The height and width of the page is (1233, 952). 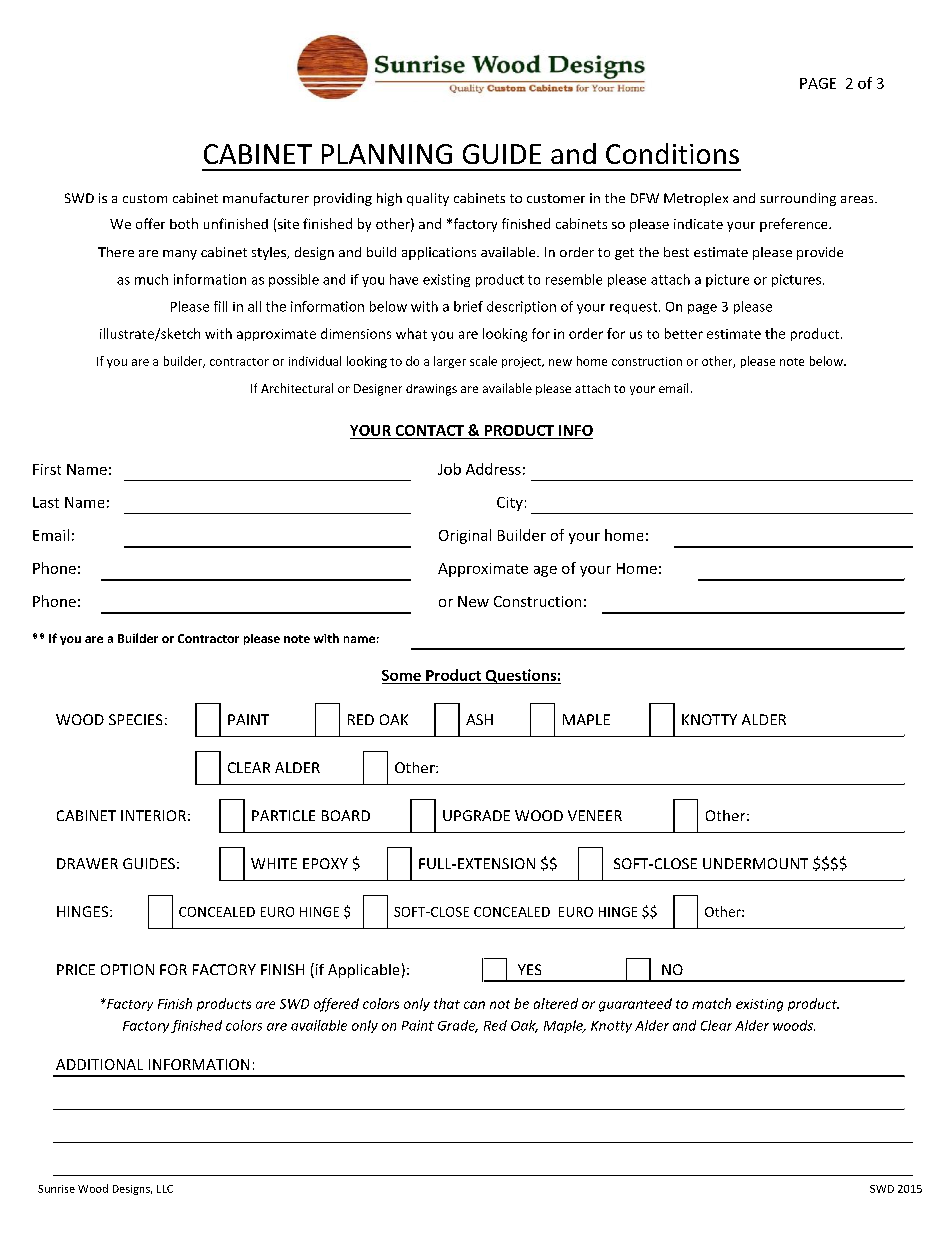 I want to click on match, so click(x=711, y=1003).
